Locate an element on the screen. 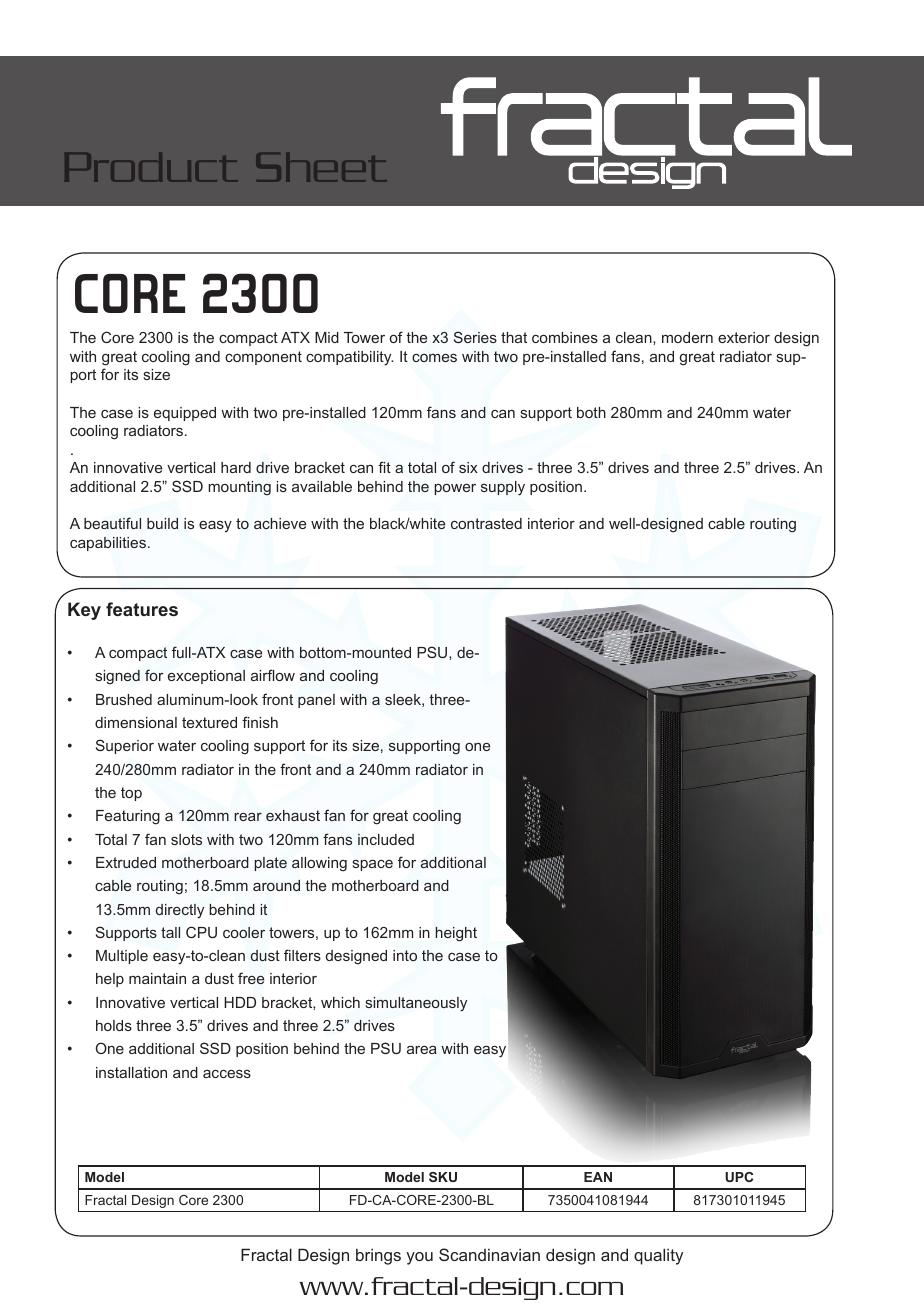 The height and width of the screenshot is (1308, 924). Product is located at coordinates (151, 167).
